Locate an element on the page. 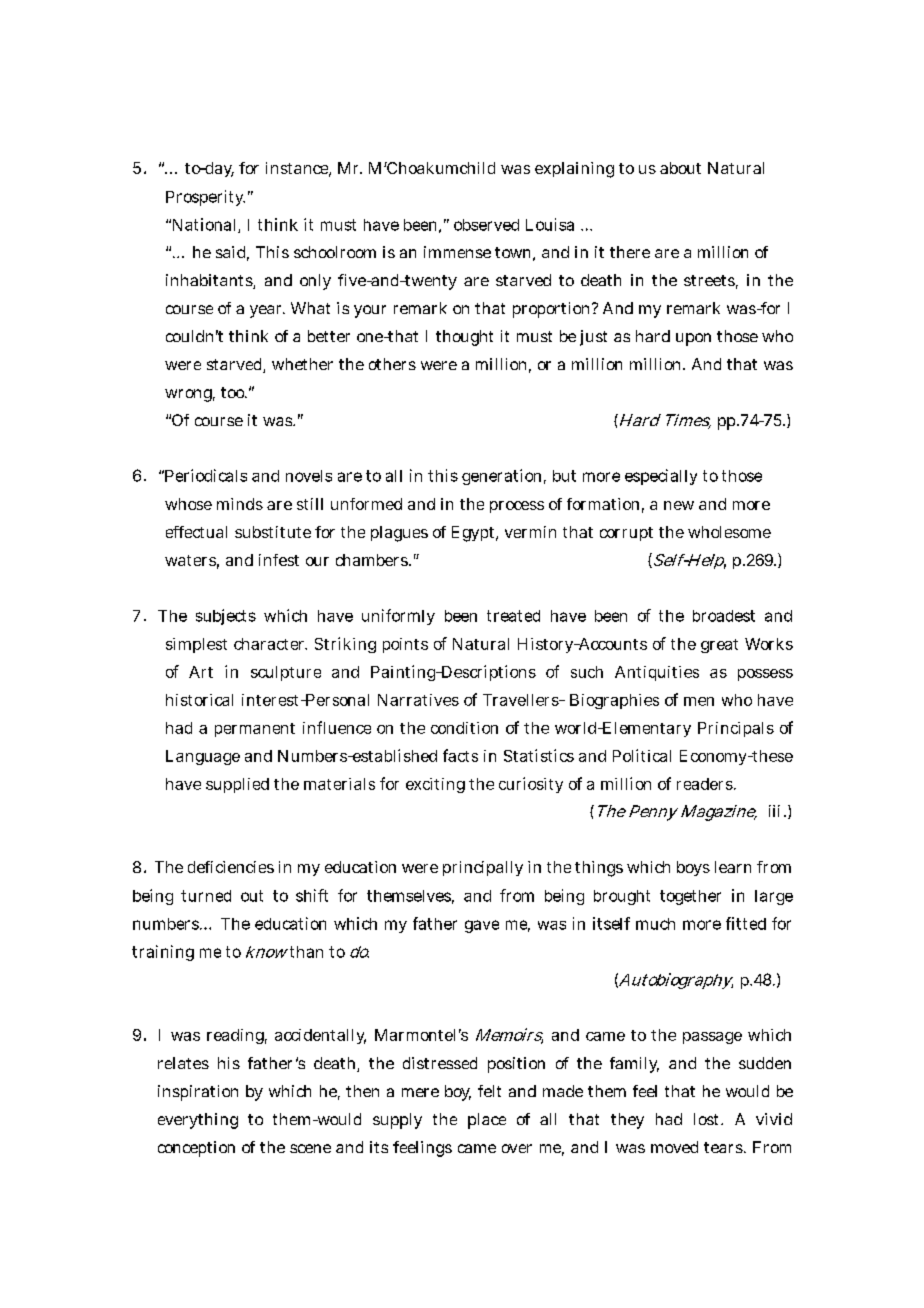  observed is located at coordinates (486, 225).
